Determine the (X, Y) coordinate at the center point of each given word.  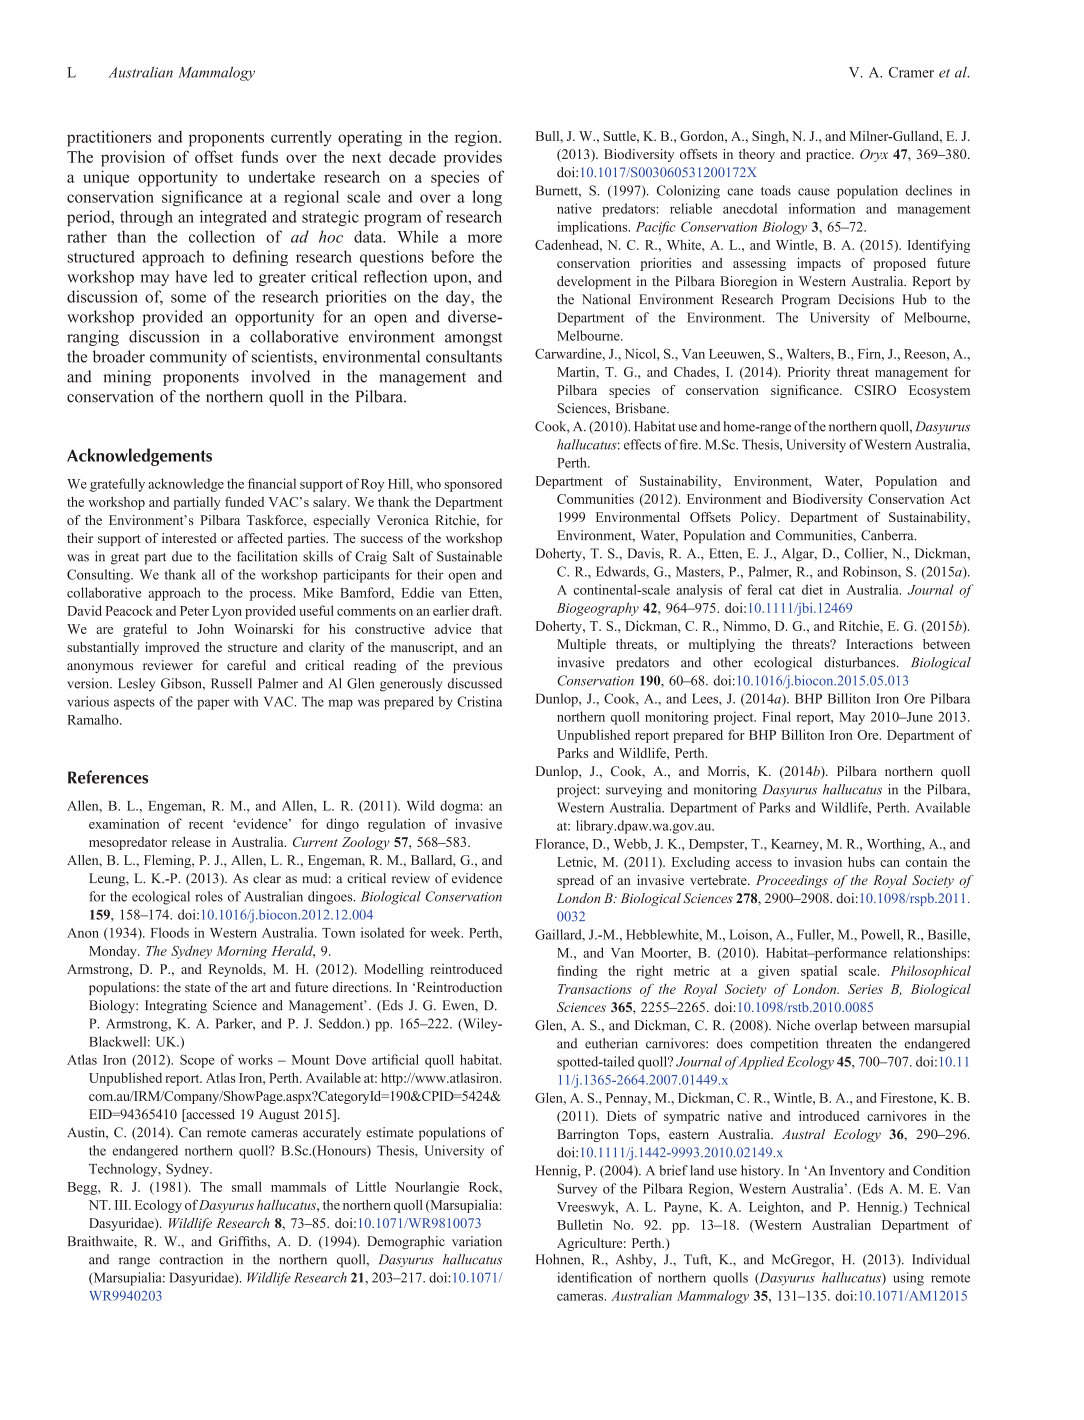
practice (829, 155)
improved (172, 648)
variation (477, 1241)
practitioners (109, 138)
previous (477, 666)
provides (473, 158)
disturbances (861, 662)
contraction (191, 1259)
